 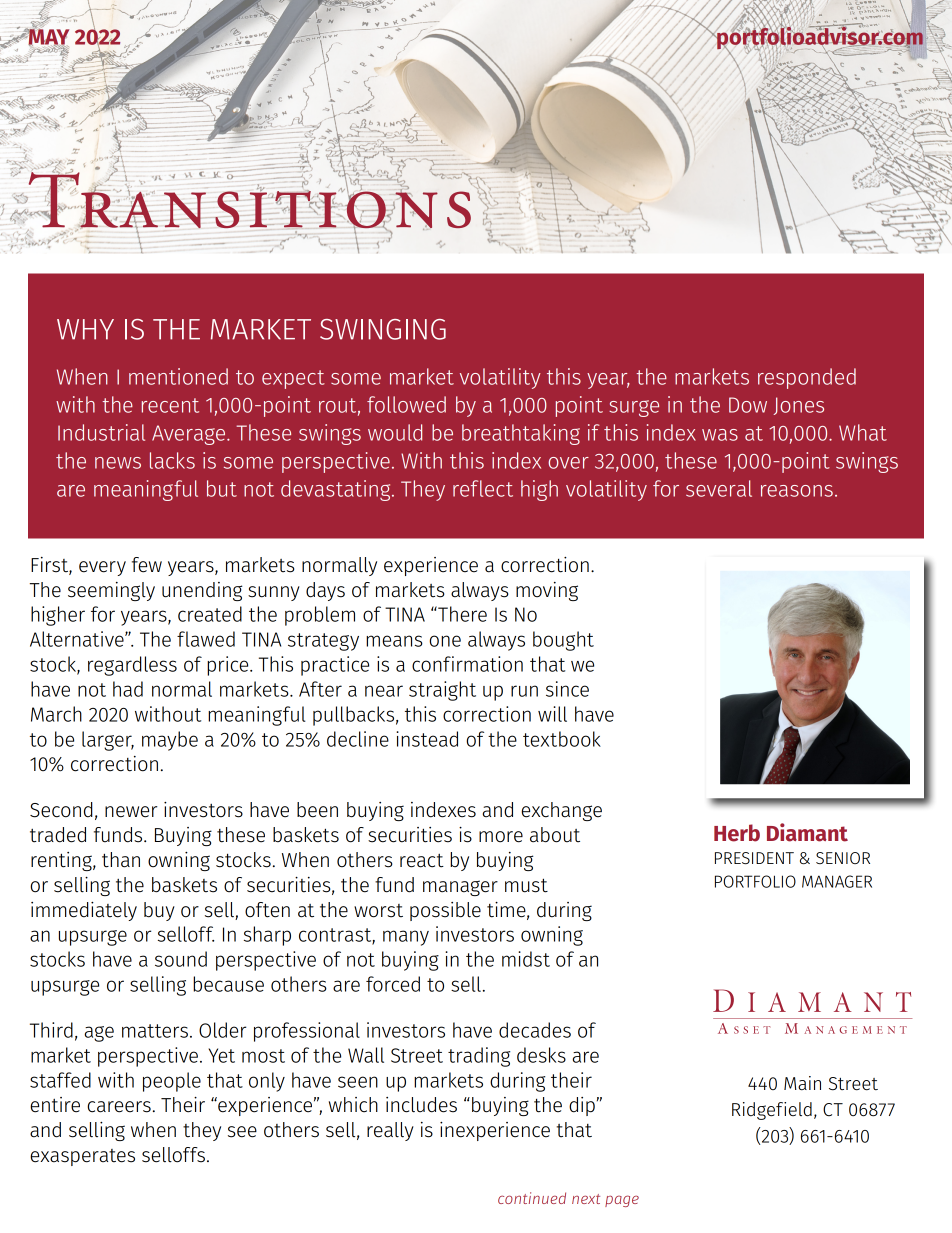 I want to click on straight, so click(x=442, y=691).
